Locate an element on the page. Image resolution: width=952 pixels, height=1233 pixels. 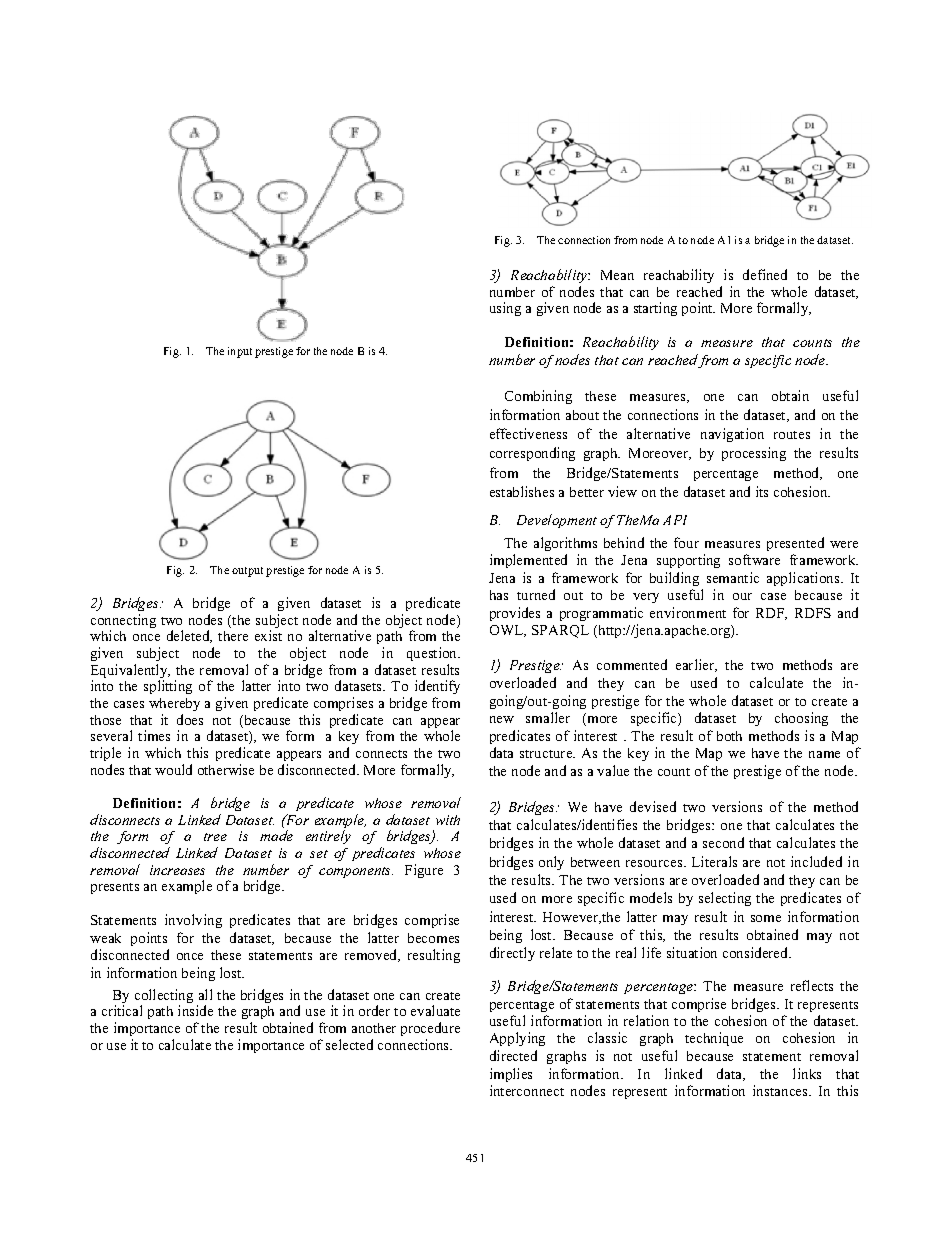
instances is located at coordinates (781, 1090).
